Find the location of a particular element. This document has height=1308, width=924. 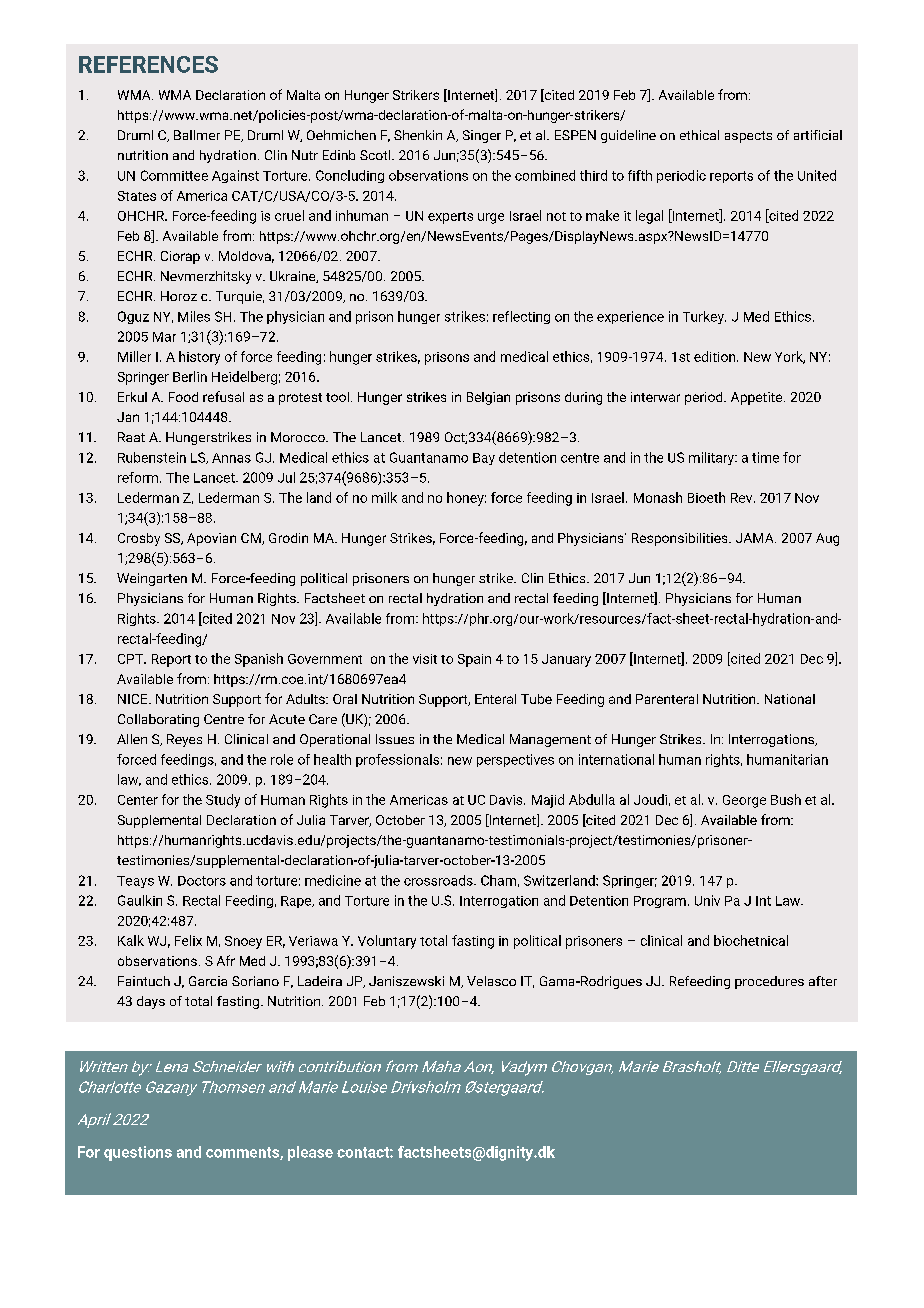

questions is located at coordinates (138, 1153).
